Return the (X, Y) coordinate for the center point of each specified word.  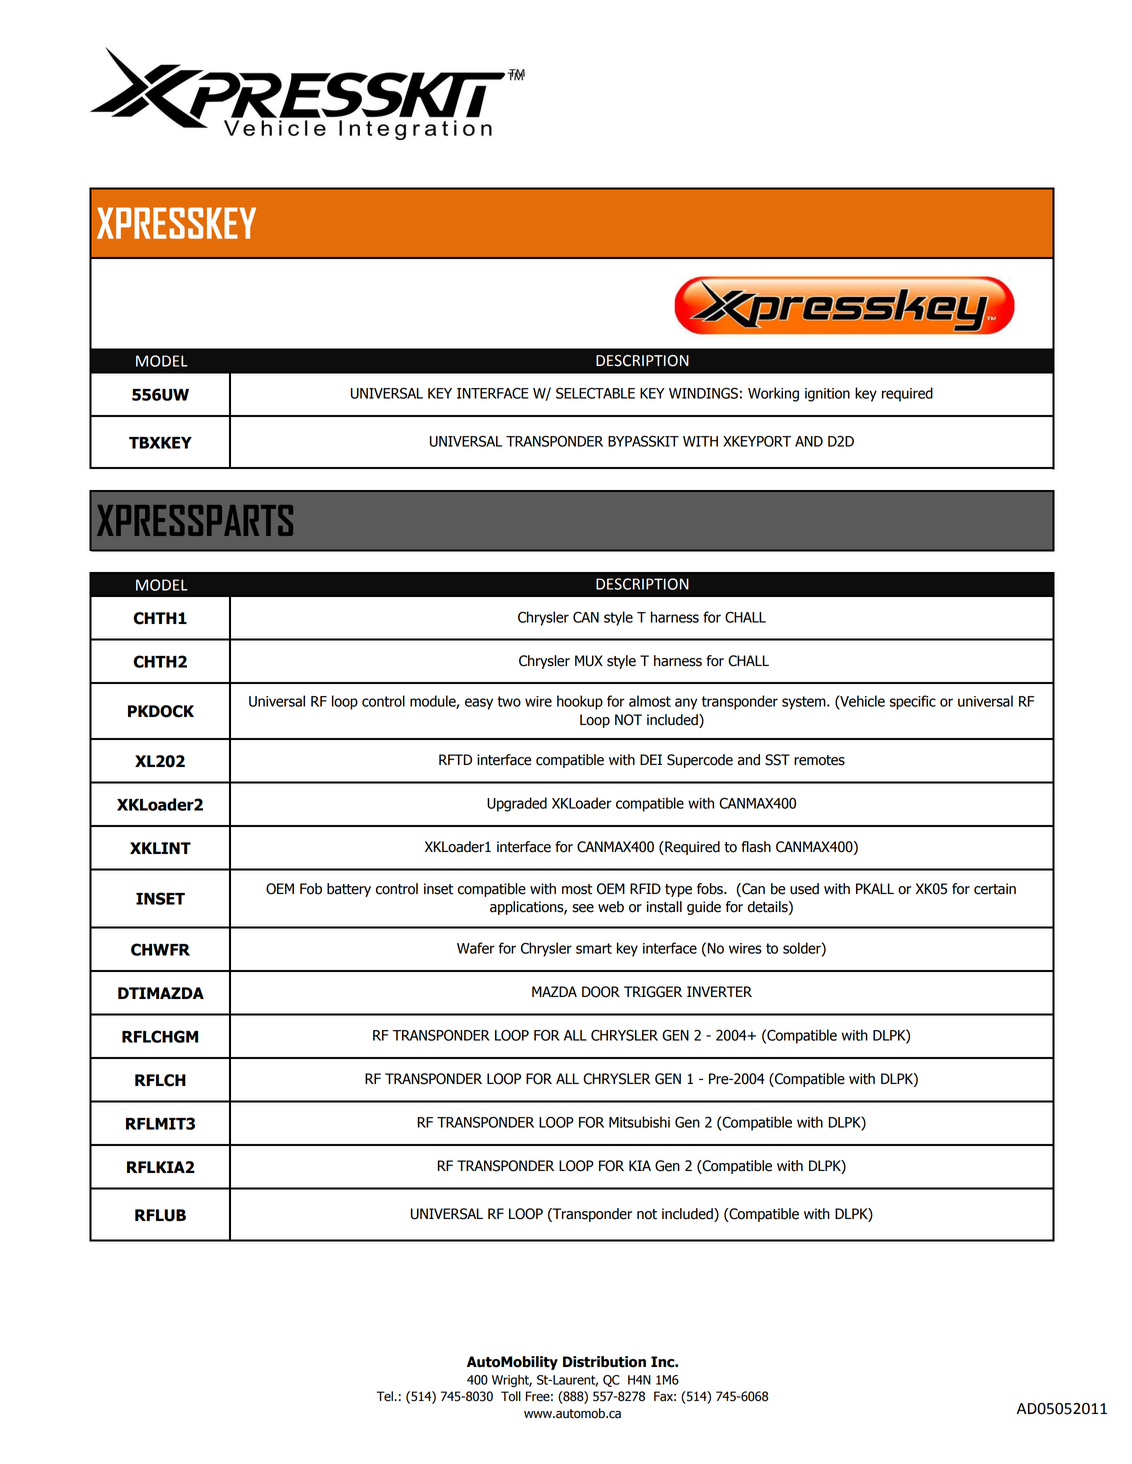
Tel (386, 1396)
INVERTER (719, 991)
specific (913, 702)
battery (349, 890)
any (686, 704)
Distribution (604, 1362)
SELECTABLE (595, 393)
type (678, 890)
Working (773, 394)
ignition (827, 395)
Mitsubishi (639, 1122)
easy (479, 704)
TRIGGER (653, 992)
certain (995, 889)
